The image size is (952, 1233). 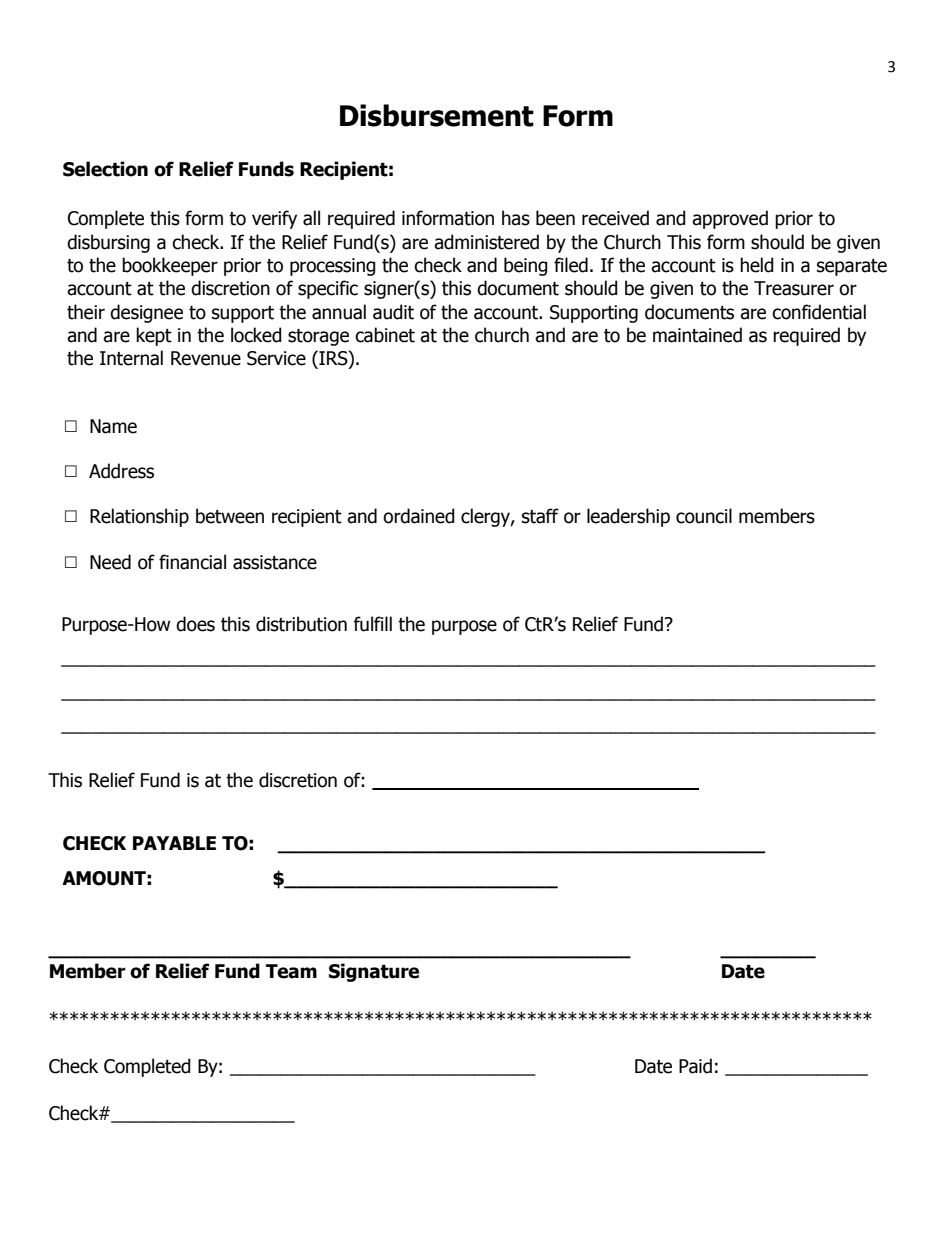 What do you see at coordinates (695, 1066) in the screenshot?
I see `Paid` at bounding box center [695, 1066].
